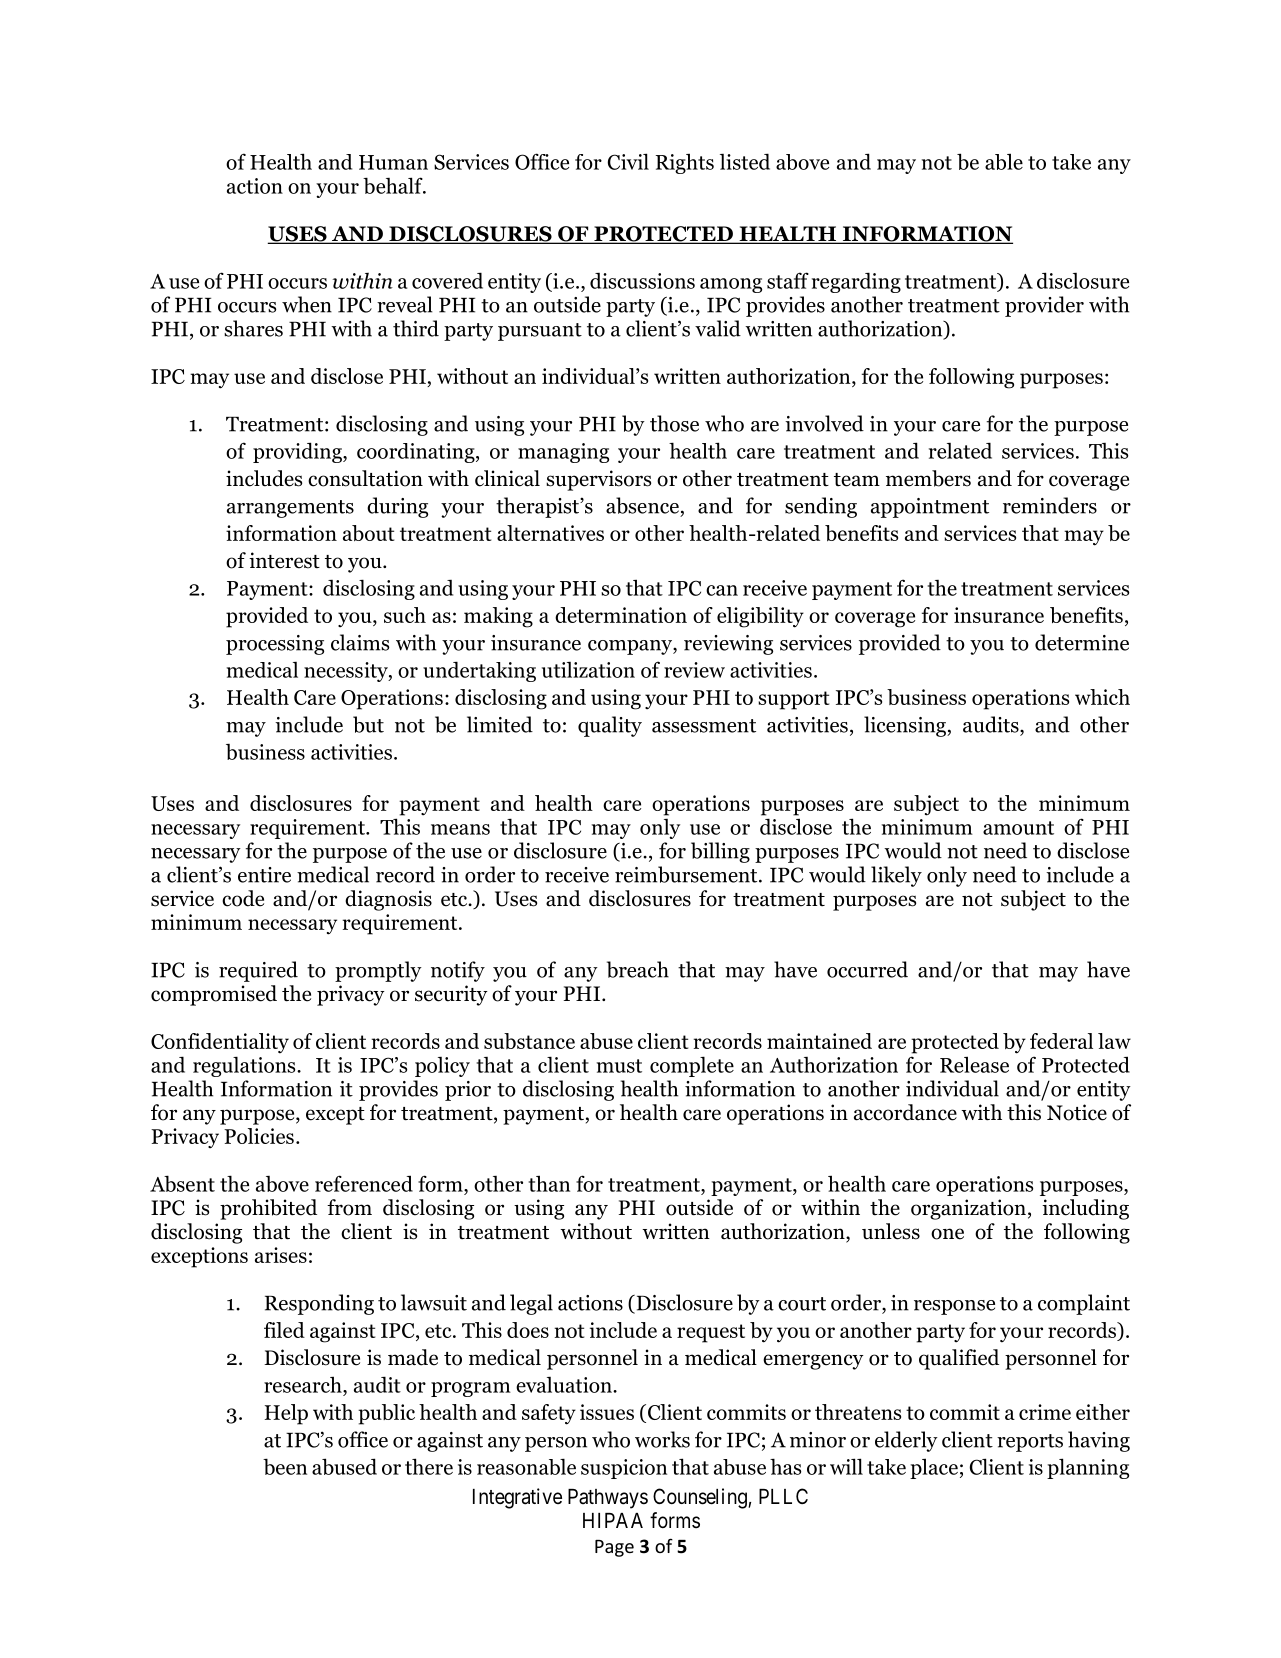 The image size is (1281, 1658). I want to click on behalf, so click(394, 185).
